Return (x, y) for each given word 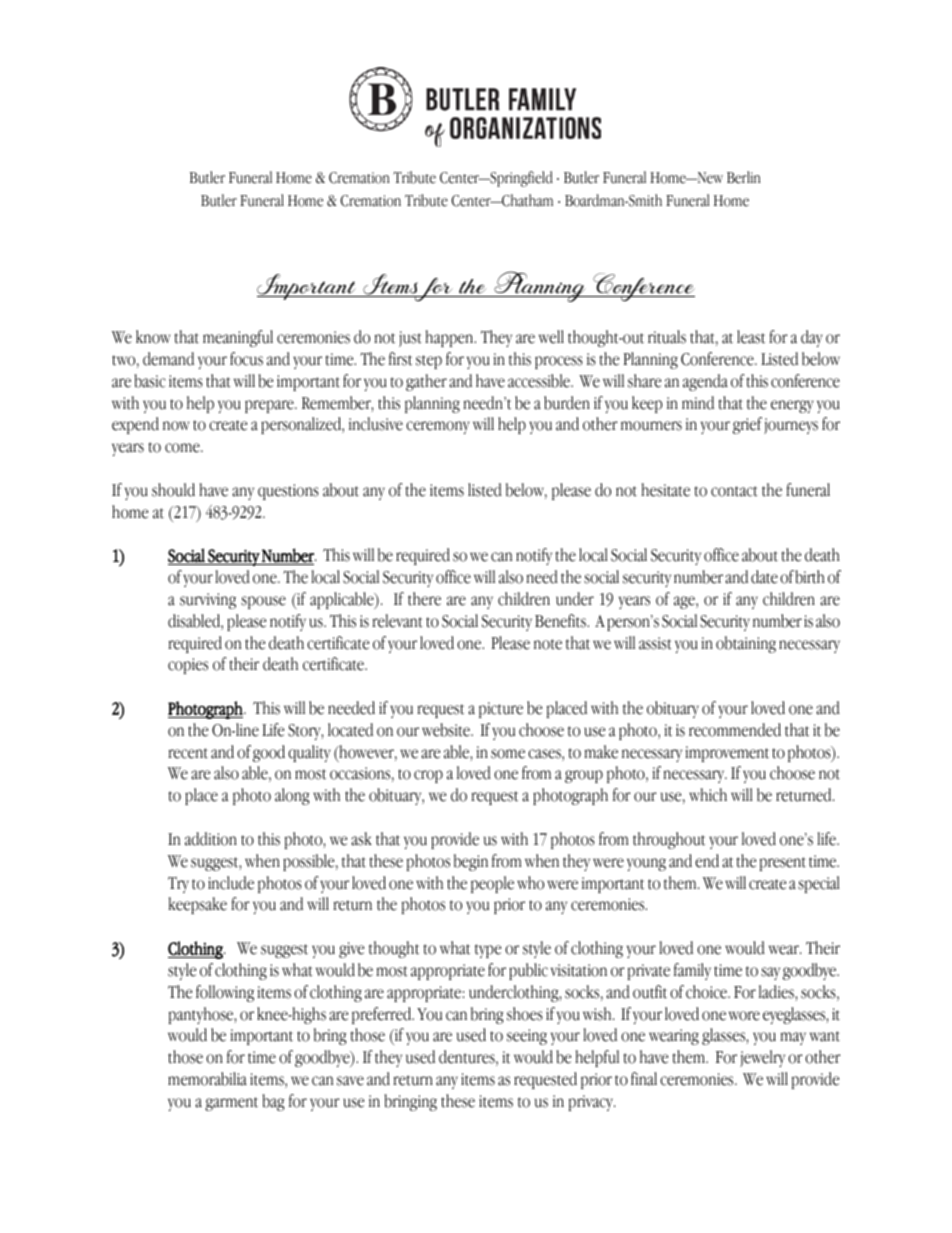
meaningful (238, 338)
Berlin (744, 177)
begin (471, 862)
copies (188, 666)
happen (450, 338)
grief (747, 425)
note (548, 644)
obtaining (746, 644)
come (183, 448)
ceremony (438, 427)
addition (211, 839)
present (783, 864)
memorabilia (207, 1079)
